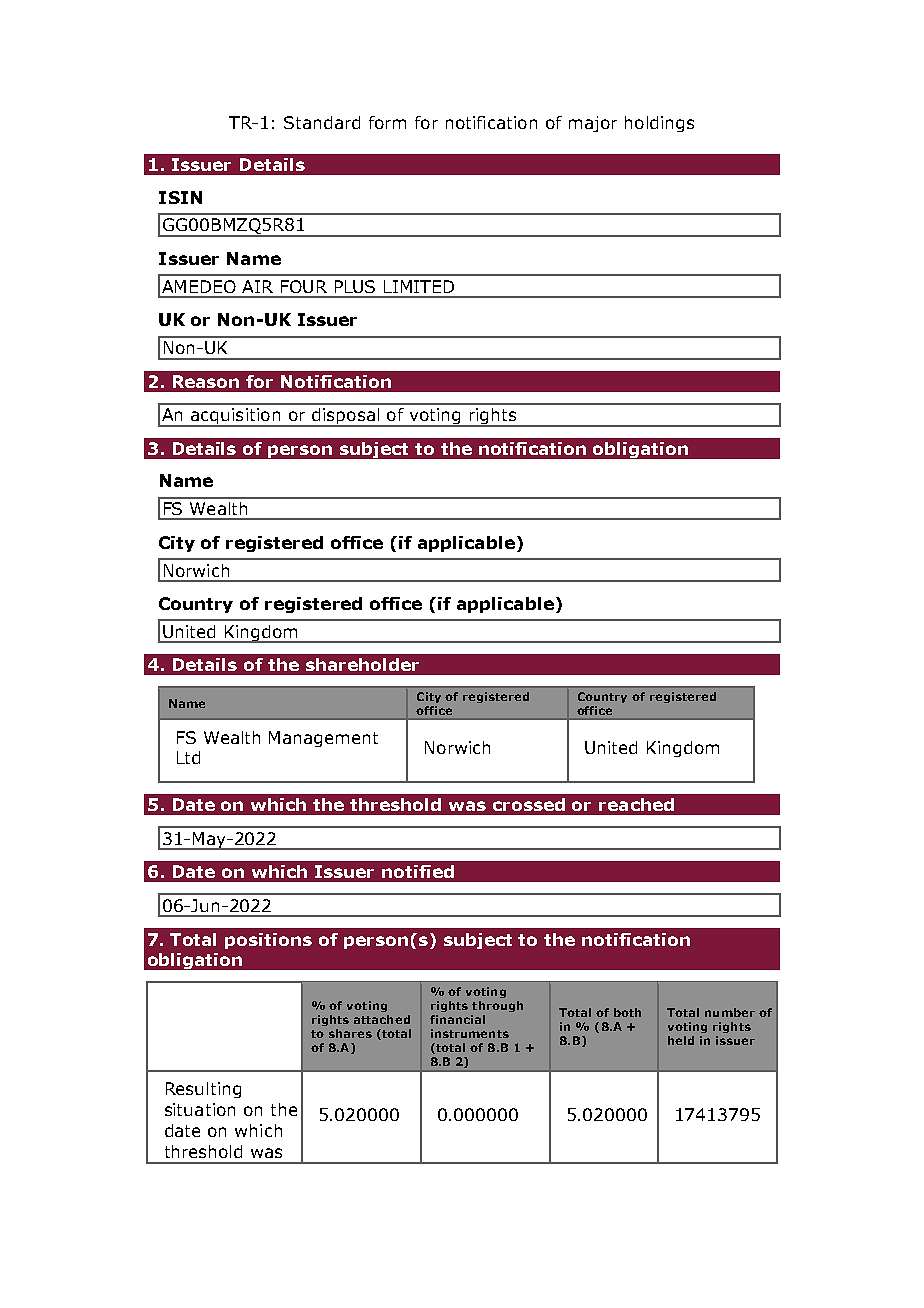 The width and height of the screenshot is (924, 1308). What do you see at coordinates (593, 124) in the screenshot?
I see `major` at bounding box center [593, 124].
